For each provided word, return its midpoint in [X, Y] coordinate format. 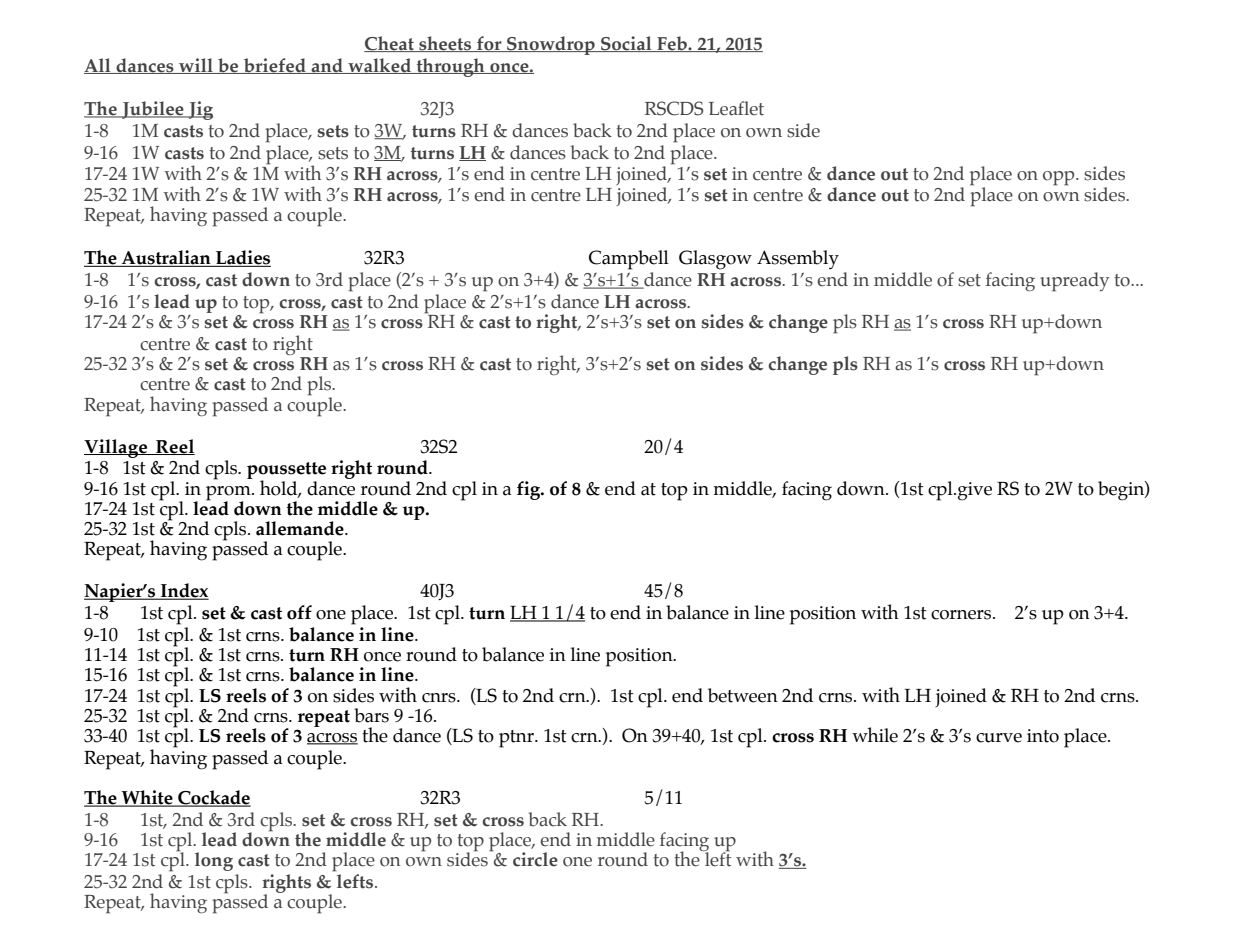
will [196, 66]
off [299, 612]
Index [184, 591]
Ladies [242, 258]
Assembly [798, 260]
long [214, 861]
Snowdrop [551, 45]
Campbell [629, 260]
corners [962, 615]
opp [1060, 178]
